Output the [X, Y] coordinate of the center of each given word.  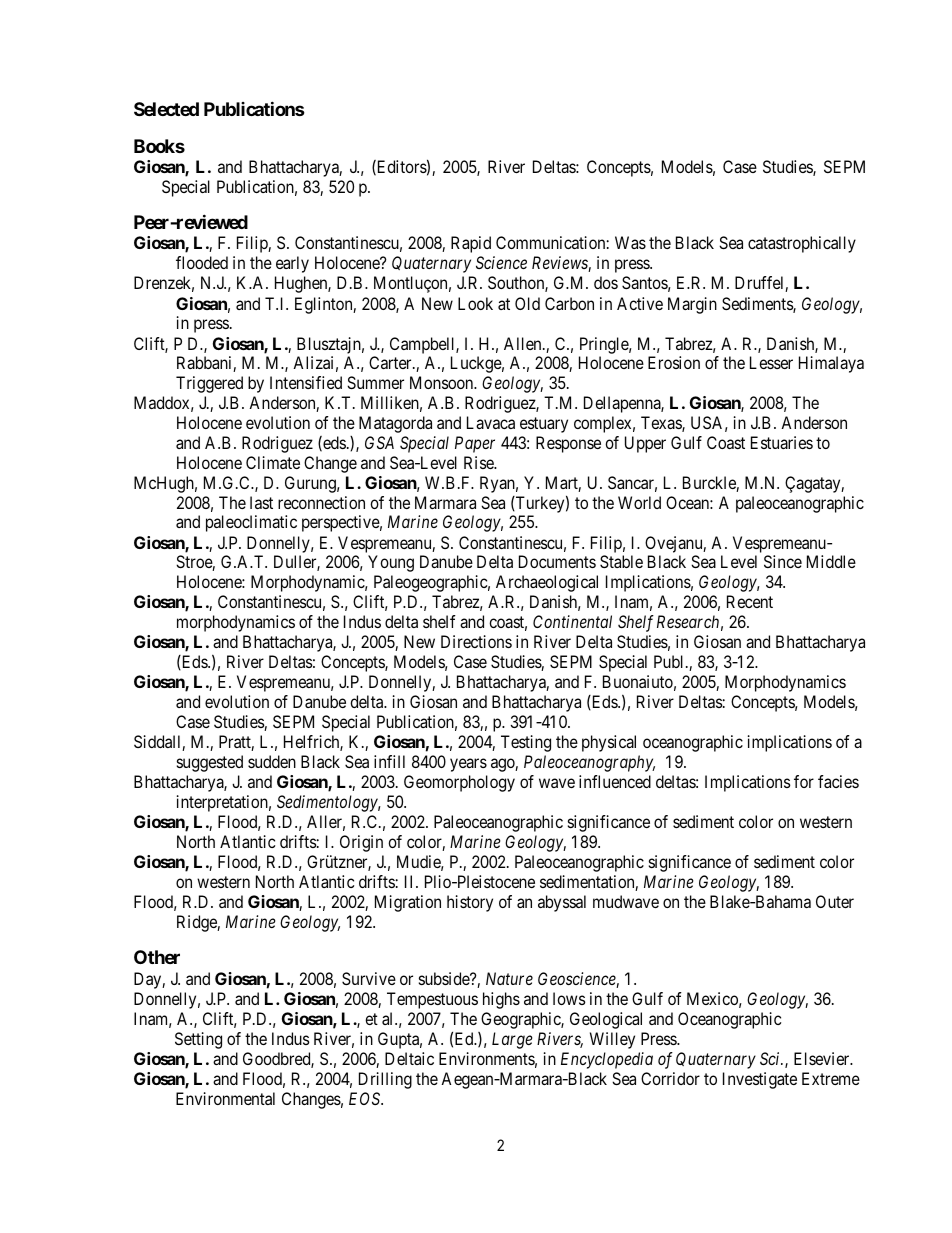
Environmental [225, 1098]
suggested [210, 763]
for [804, 781]
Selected [166, 109]
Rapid [471, 244]
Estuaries [782, 442]
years [468, 765]
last [261, 502]
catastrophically [802, 244]
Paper [475, 444]
